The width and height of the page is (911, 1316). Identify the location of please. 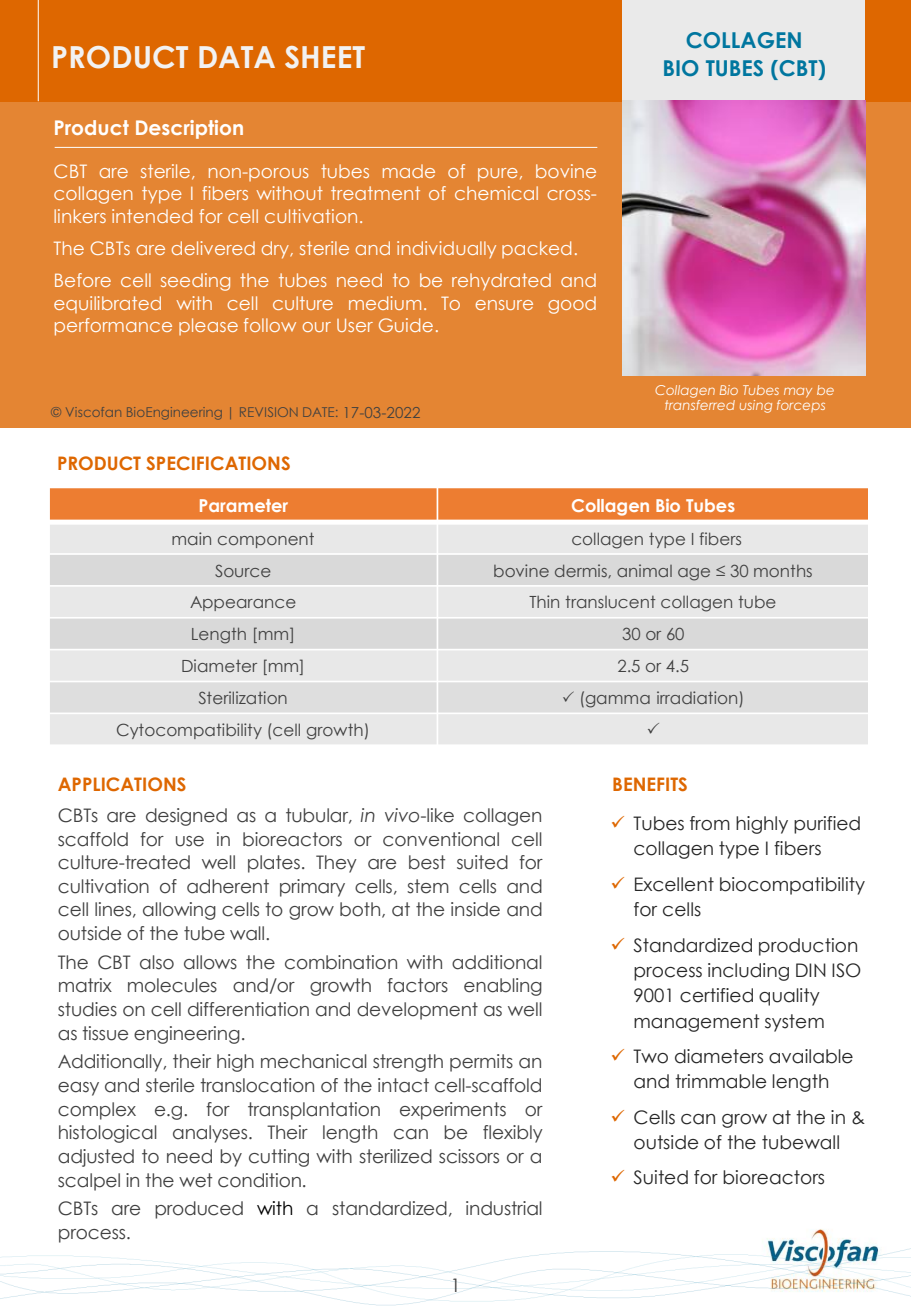
(208, 326).
